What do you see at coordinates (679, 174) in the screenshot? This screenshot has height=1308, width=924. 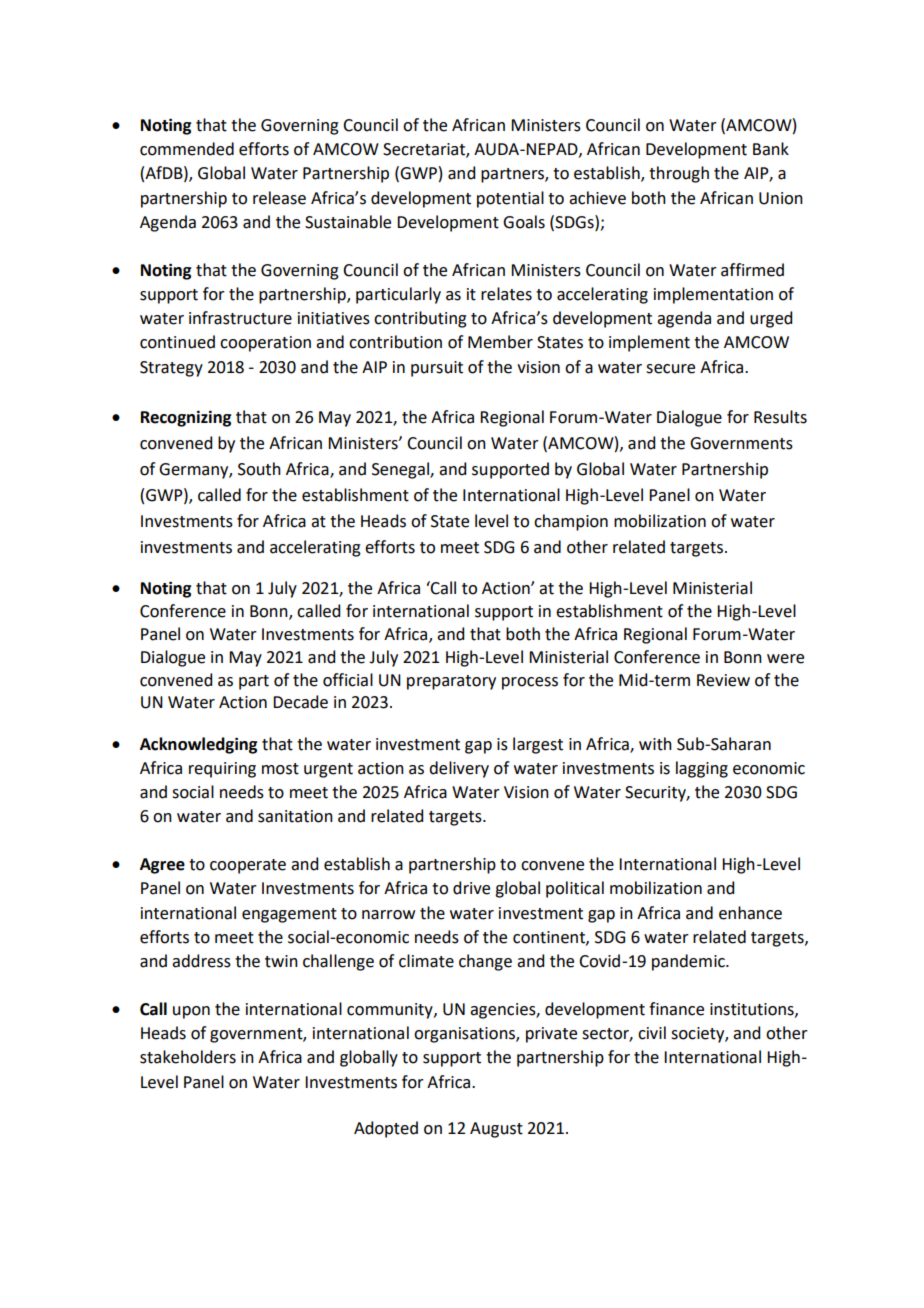 I see `through` at bounding box center [679, 174].
